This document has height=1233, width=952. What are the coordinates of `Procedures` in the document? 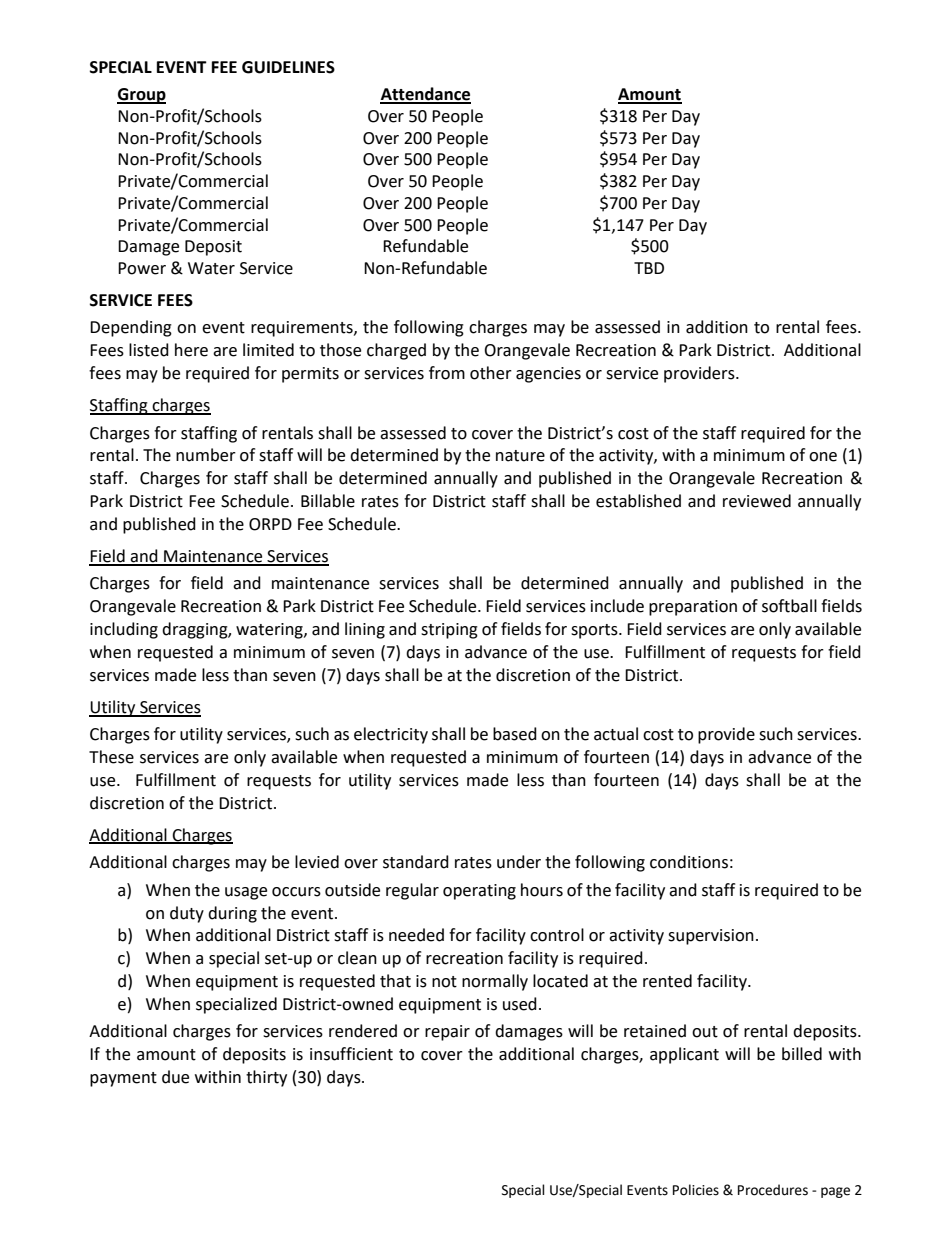 It's located at (773, 1190).
